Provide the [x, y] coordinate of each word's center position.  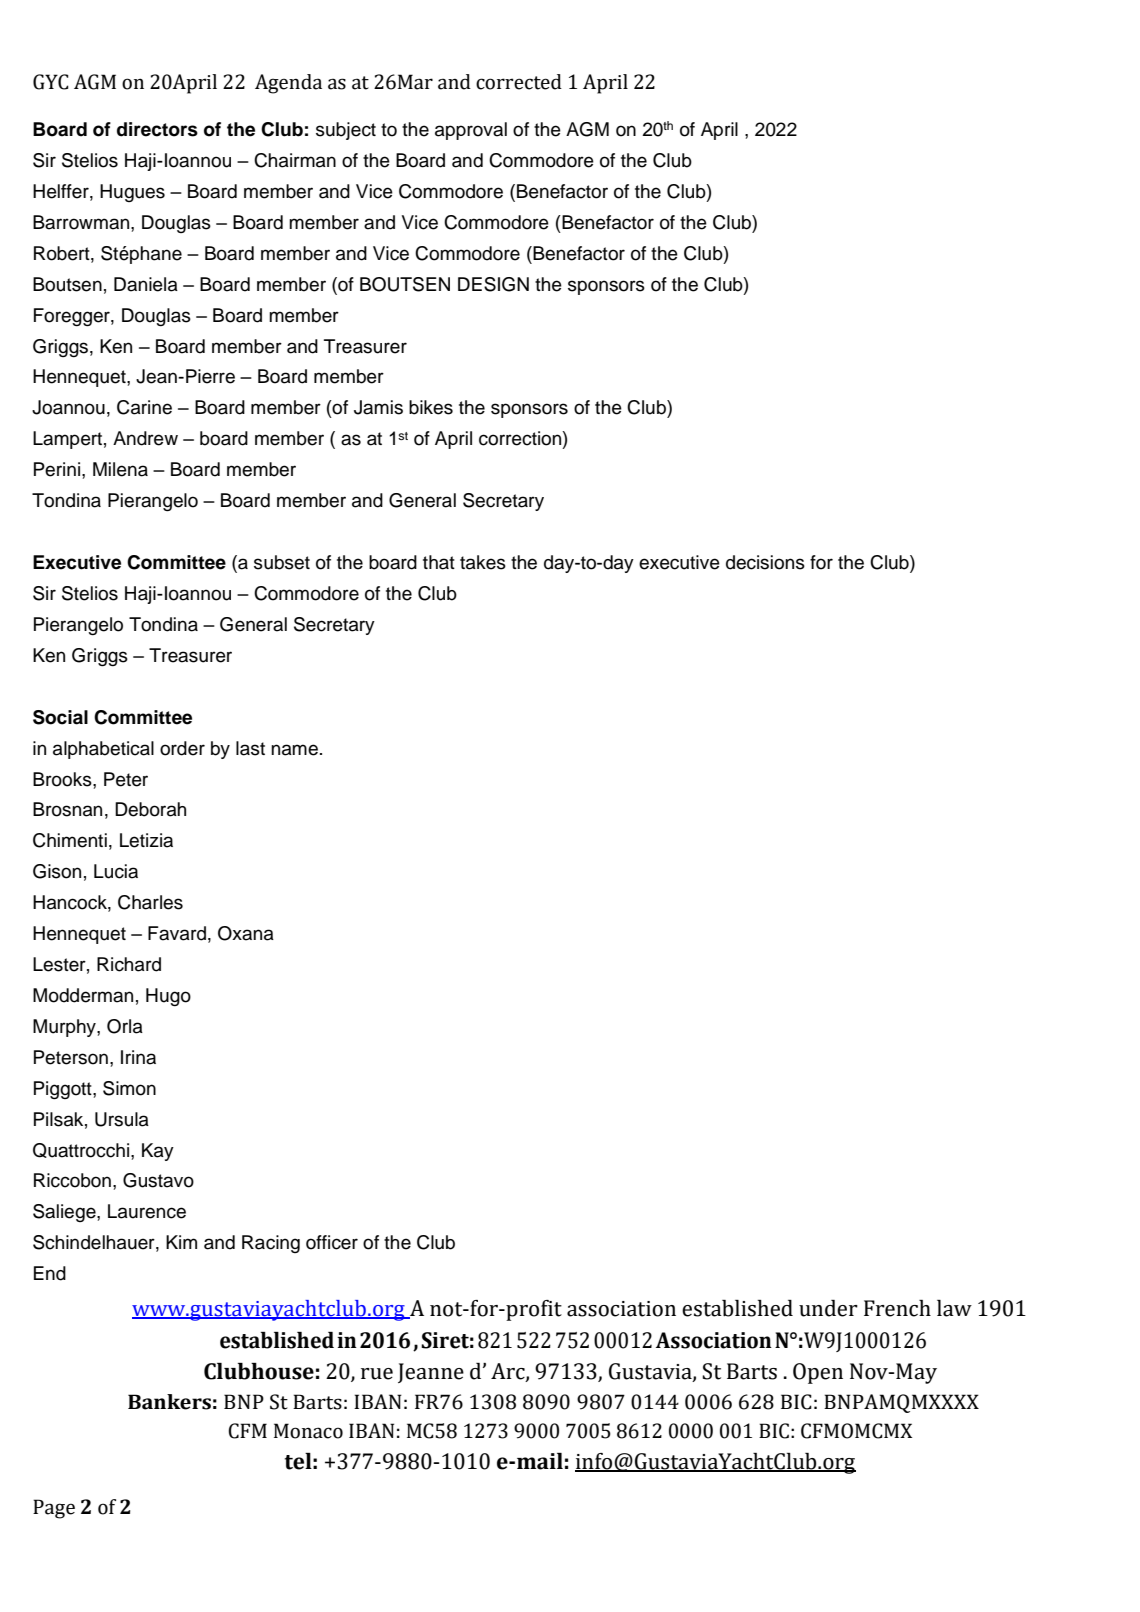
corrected [519, 82]
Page [54, 1509]
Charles [150, 902]
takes [483, 562]
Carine [144, 407]
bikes [431, 407]
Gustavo [158, 1180]
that [439, 562]
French [897, 1308]
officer [332, 1242]
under [828, 1308]
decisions [765, 562]
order [182, 748]
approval [471, 131]
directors [157, 129]
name [294, 750]
